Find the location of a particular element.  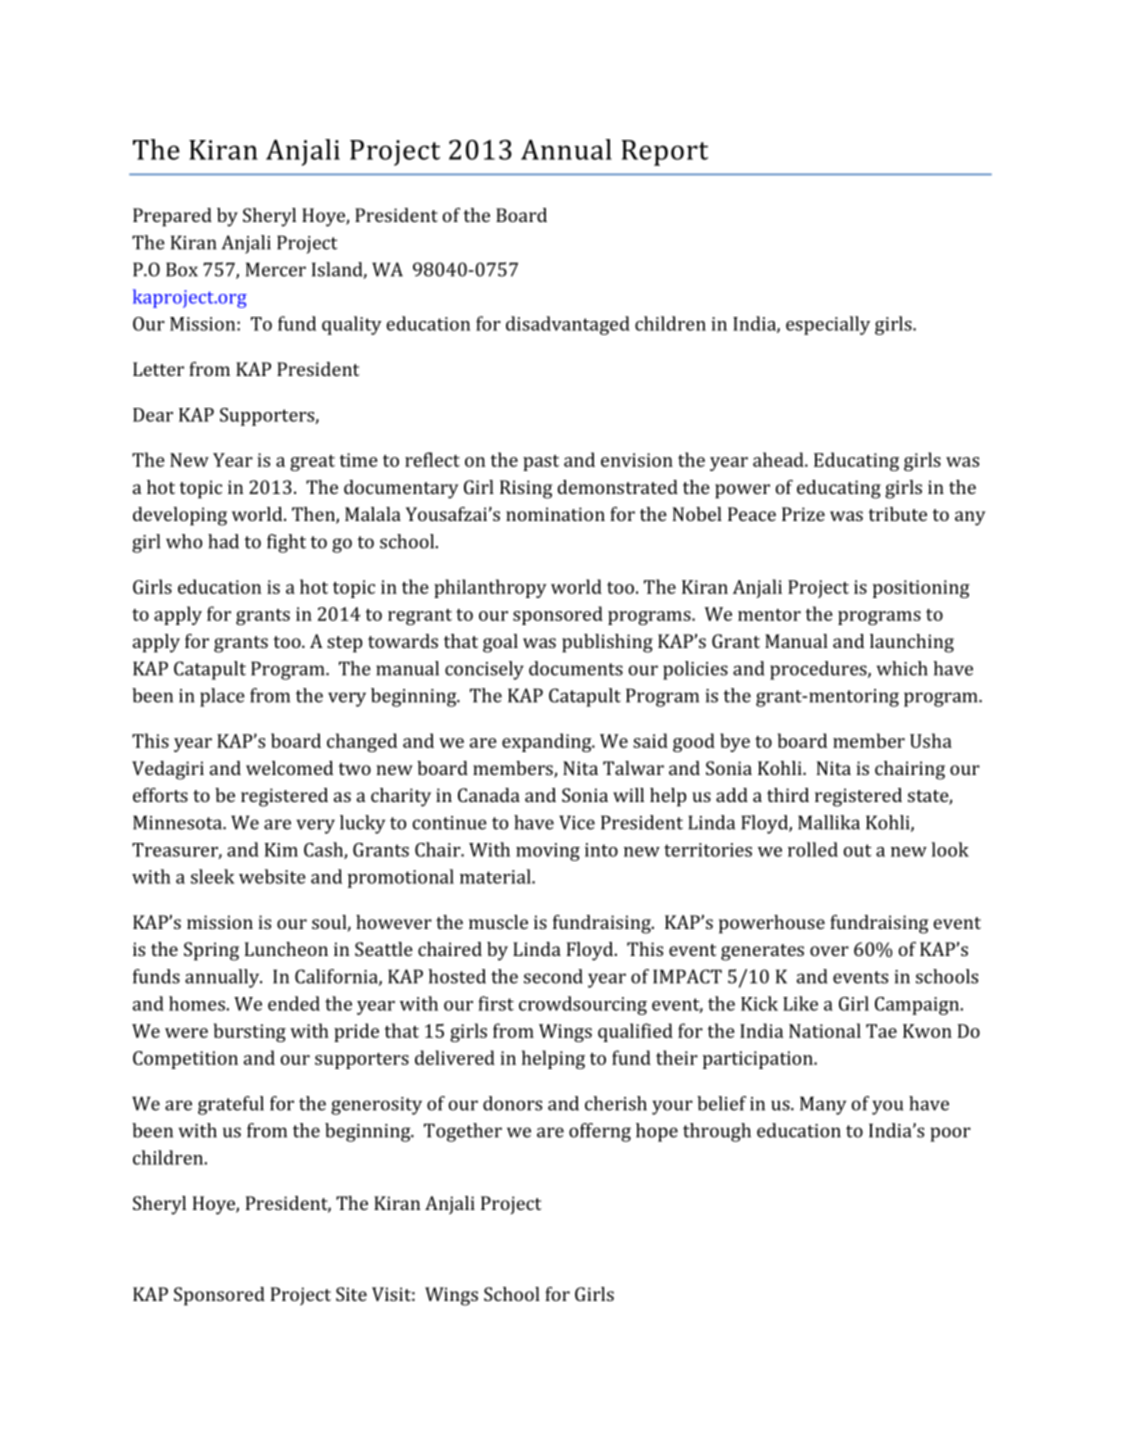

especially is located at coordinates (828, 325).
